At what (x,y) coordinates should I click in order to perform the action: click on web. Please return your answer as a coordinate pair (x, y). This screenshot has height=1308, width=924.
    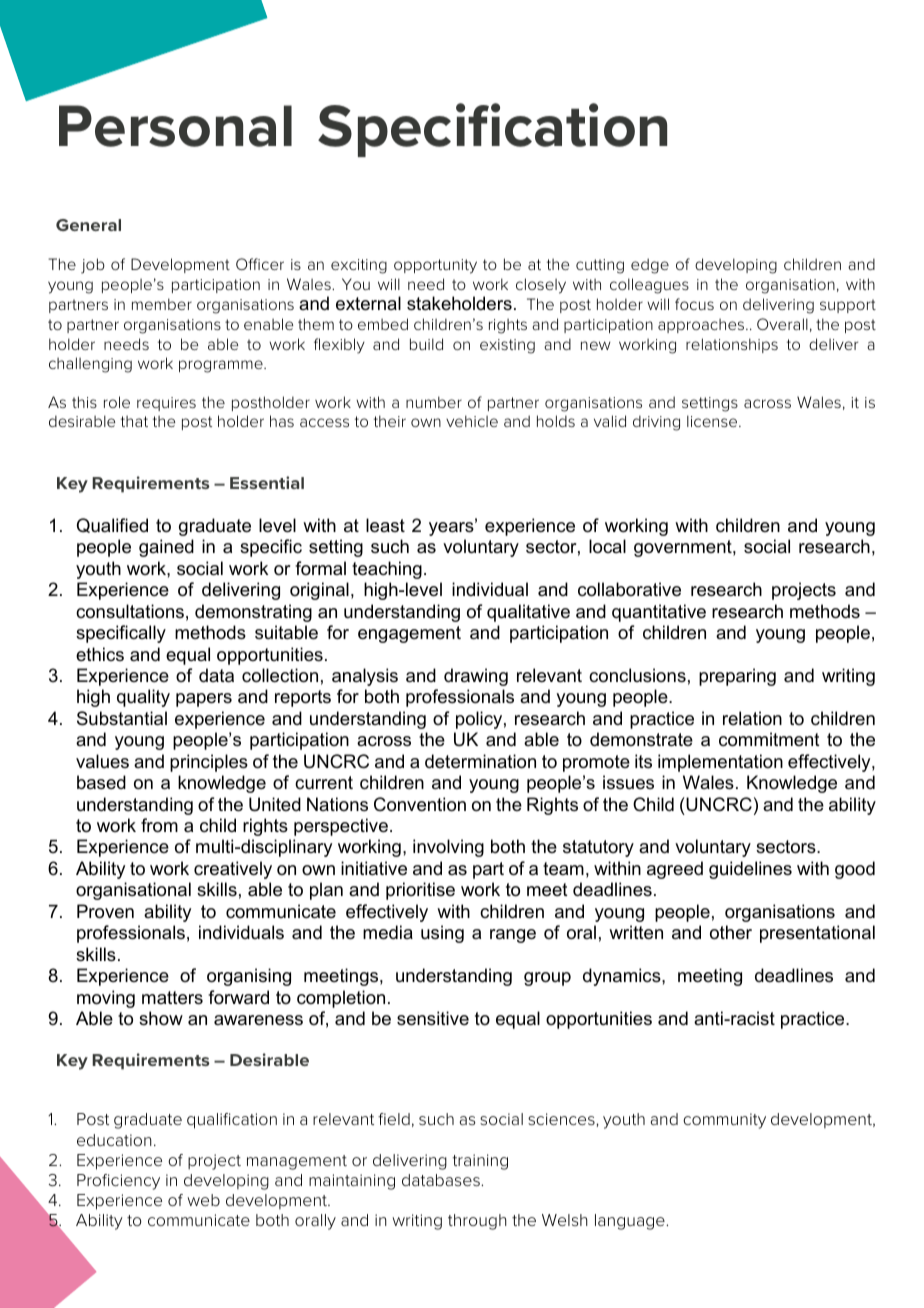
    Looking at the image, I should click on (203, 1200).
